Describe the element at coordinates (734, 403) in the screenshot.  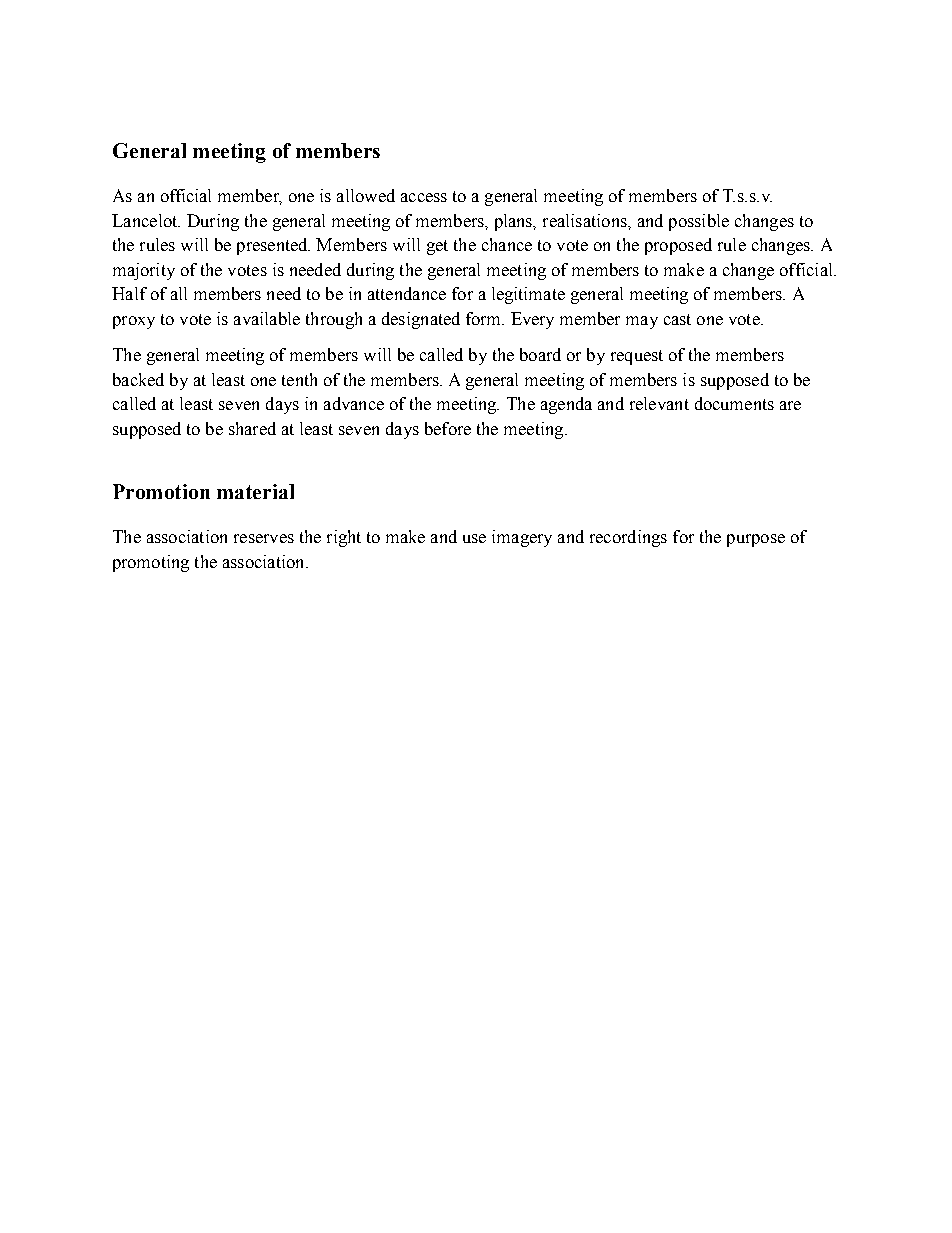
I see `documents` at that location.
